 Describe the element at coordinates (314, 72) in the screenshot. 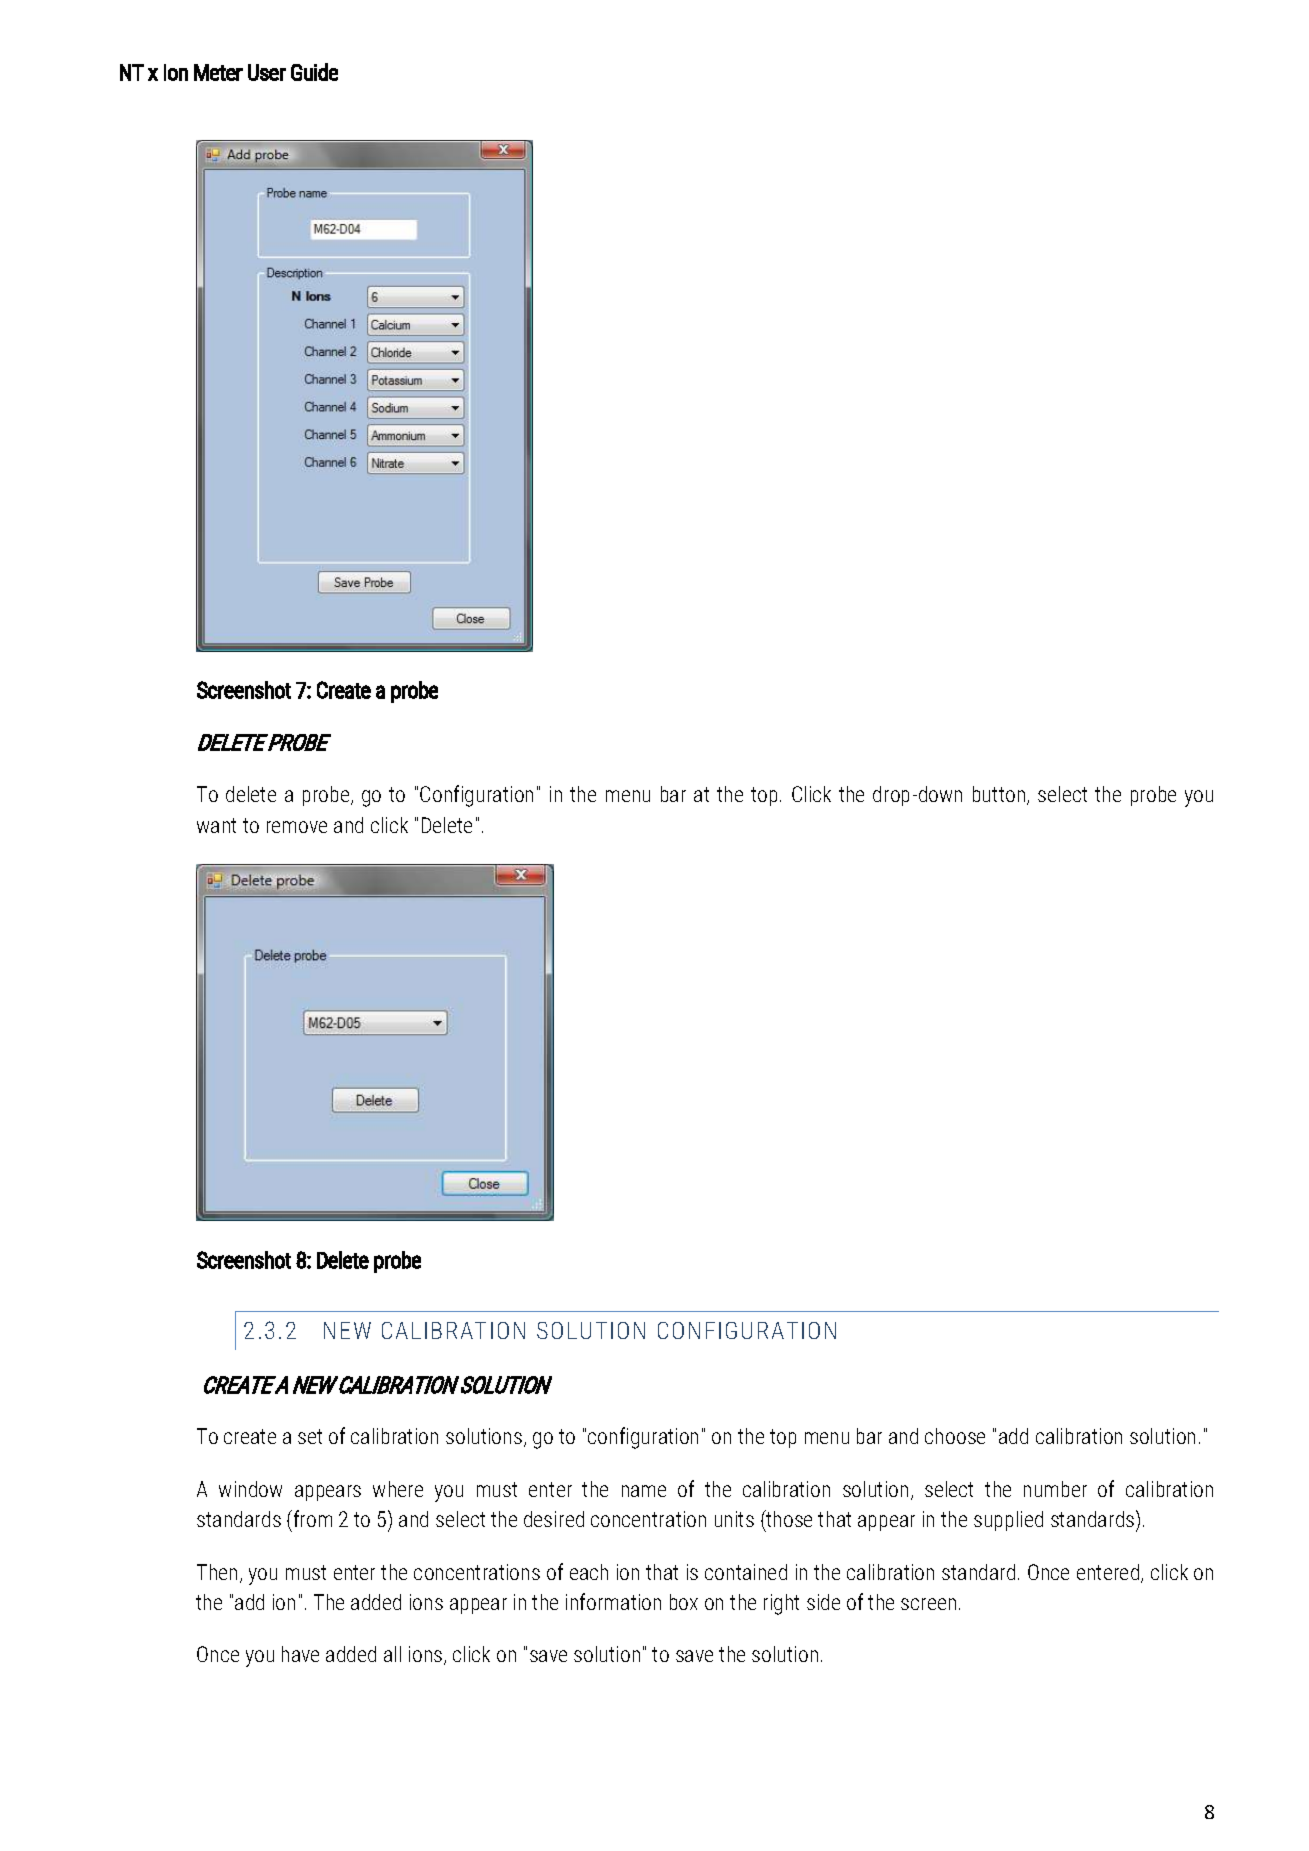

I see `Guide` at that location.
